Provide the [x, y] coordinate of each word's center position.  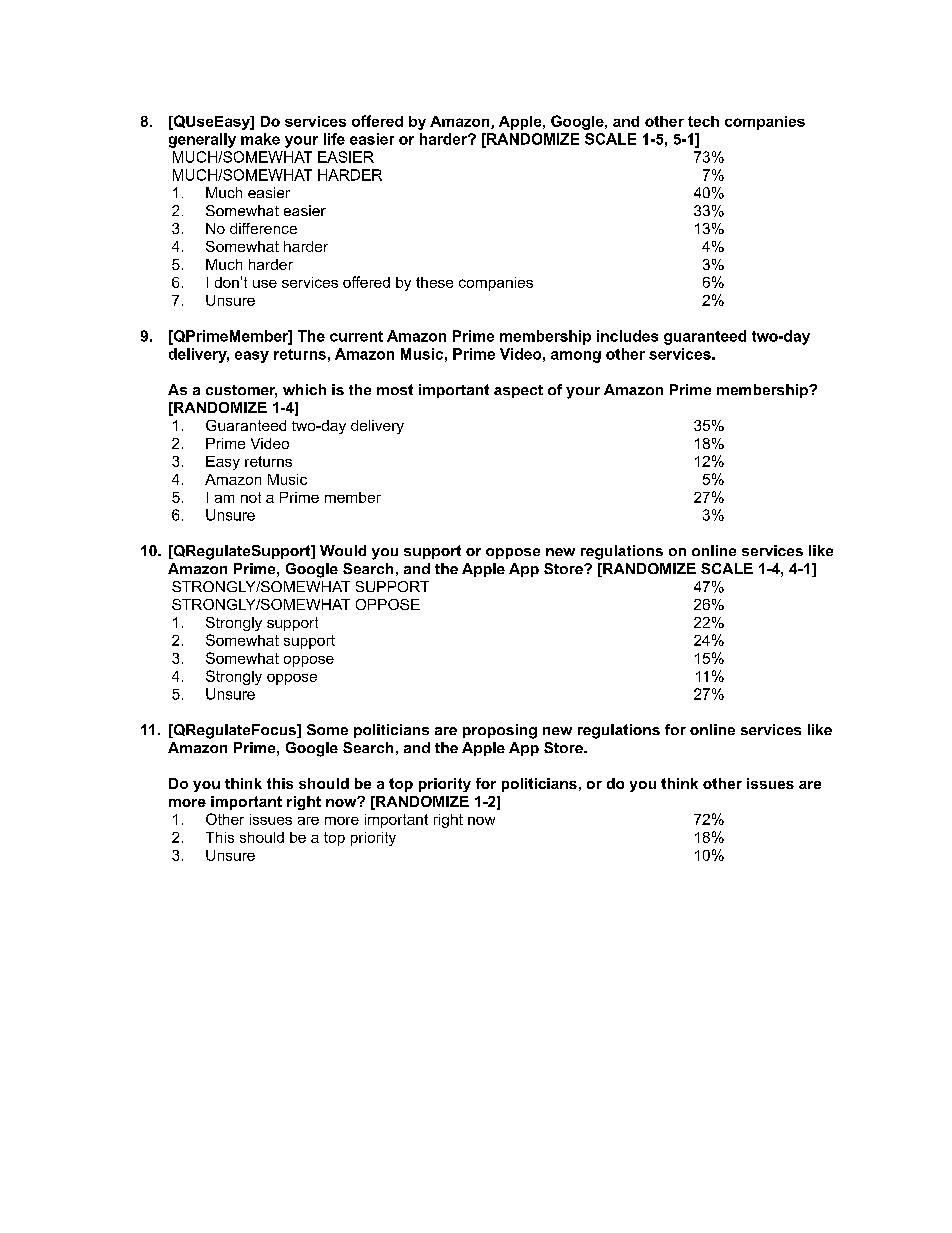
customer [241, 391]
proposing [500, 731]
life [334, 139]
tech [703, 121]
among [576, 357]
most [395, 389]
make [260, 139]
